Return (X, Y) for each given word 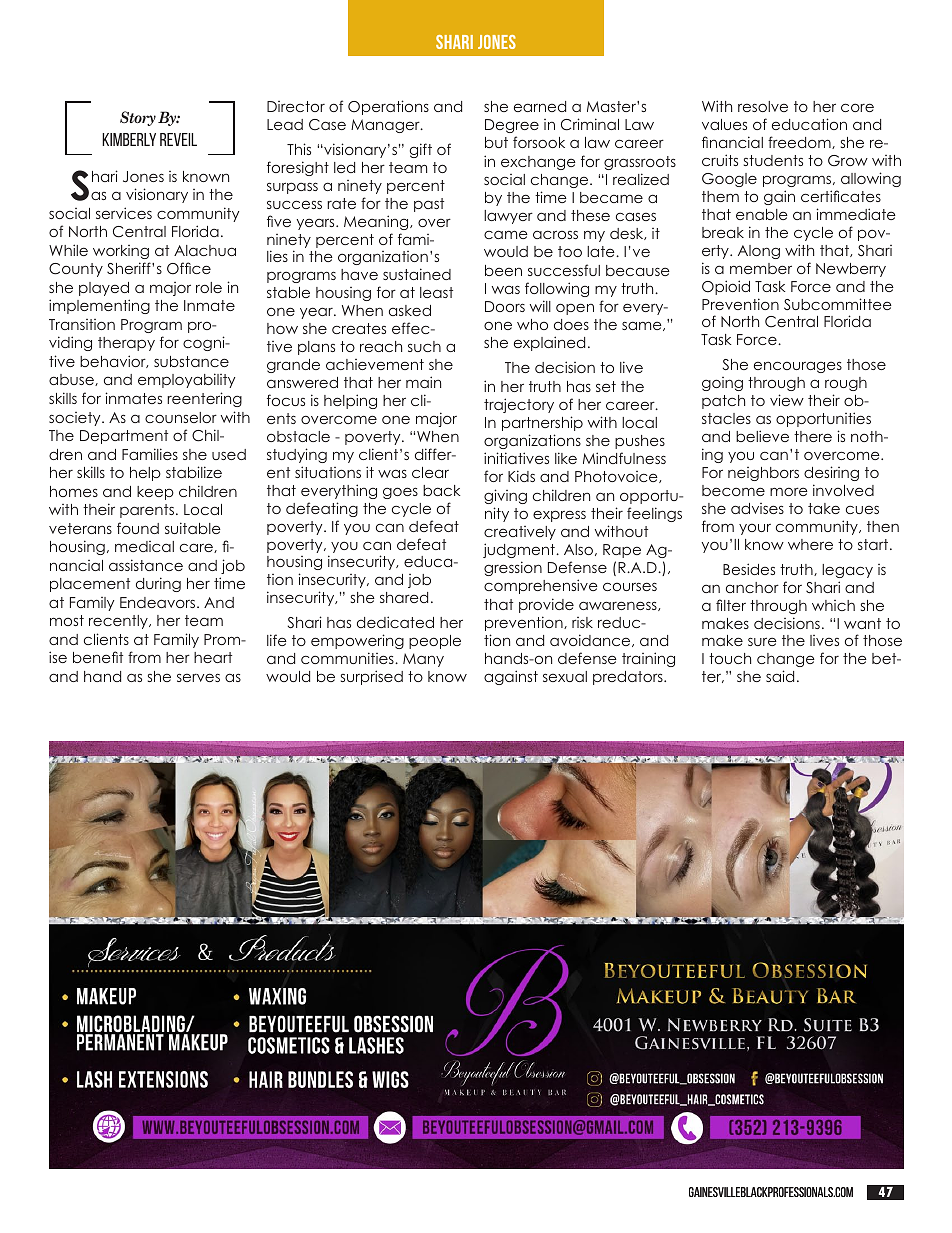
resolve (763, 106)
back (442, 490)
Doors (505, 306)
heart (213, 657)
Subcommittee (838, 304)
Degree (512, 126)
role (209, 287)
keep (155, 493)
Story (138, 118)
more (789, 491)
